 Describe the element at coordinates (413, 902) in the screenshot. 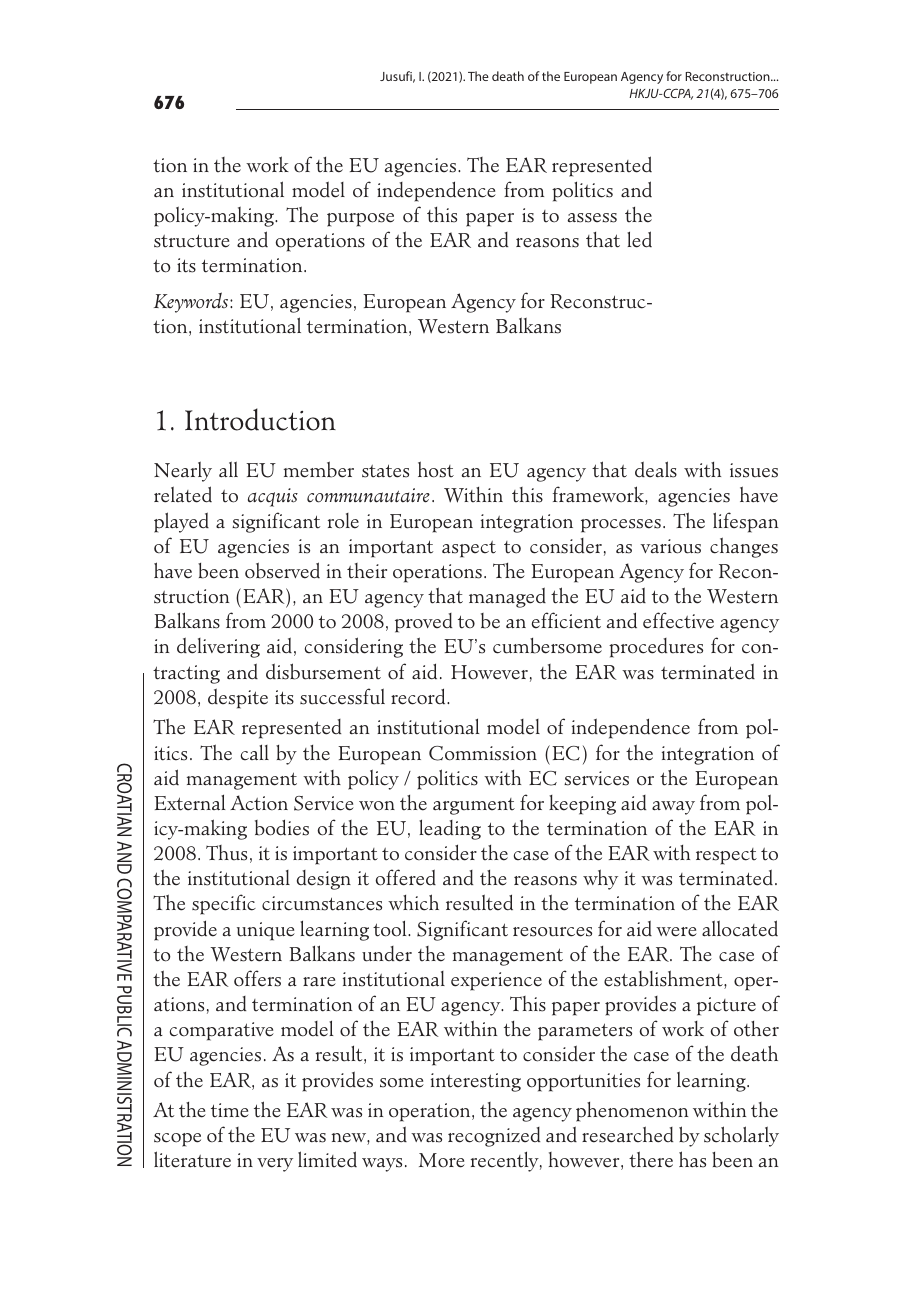

I see `which` at that location.
